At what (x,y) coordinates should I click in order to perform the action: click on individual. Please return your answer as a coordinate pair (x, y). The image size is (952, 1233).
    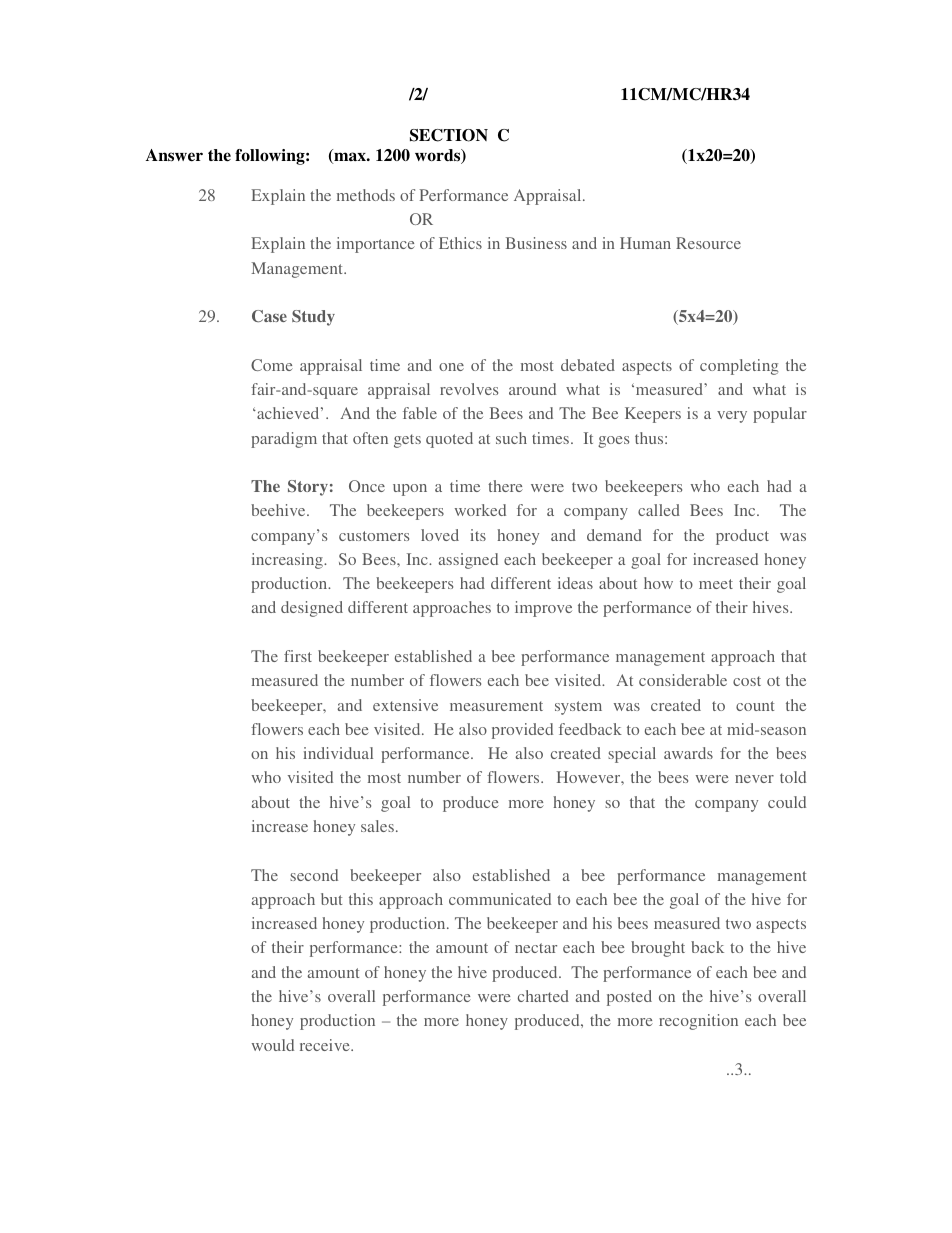
    Looking at the image, I should click on (338, 753).
